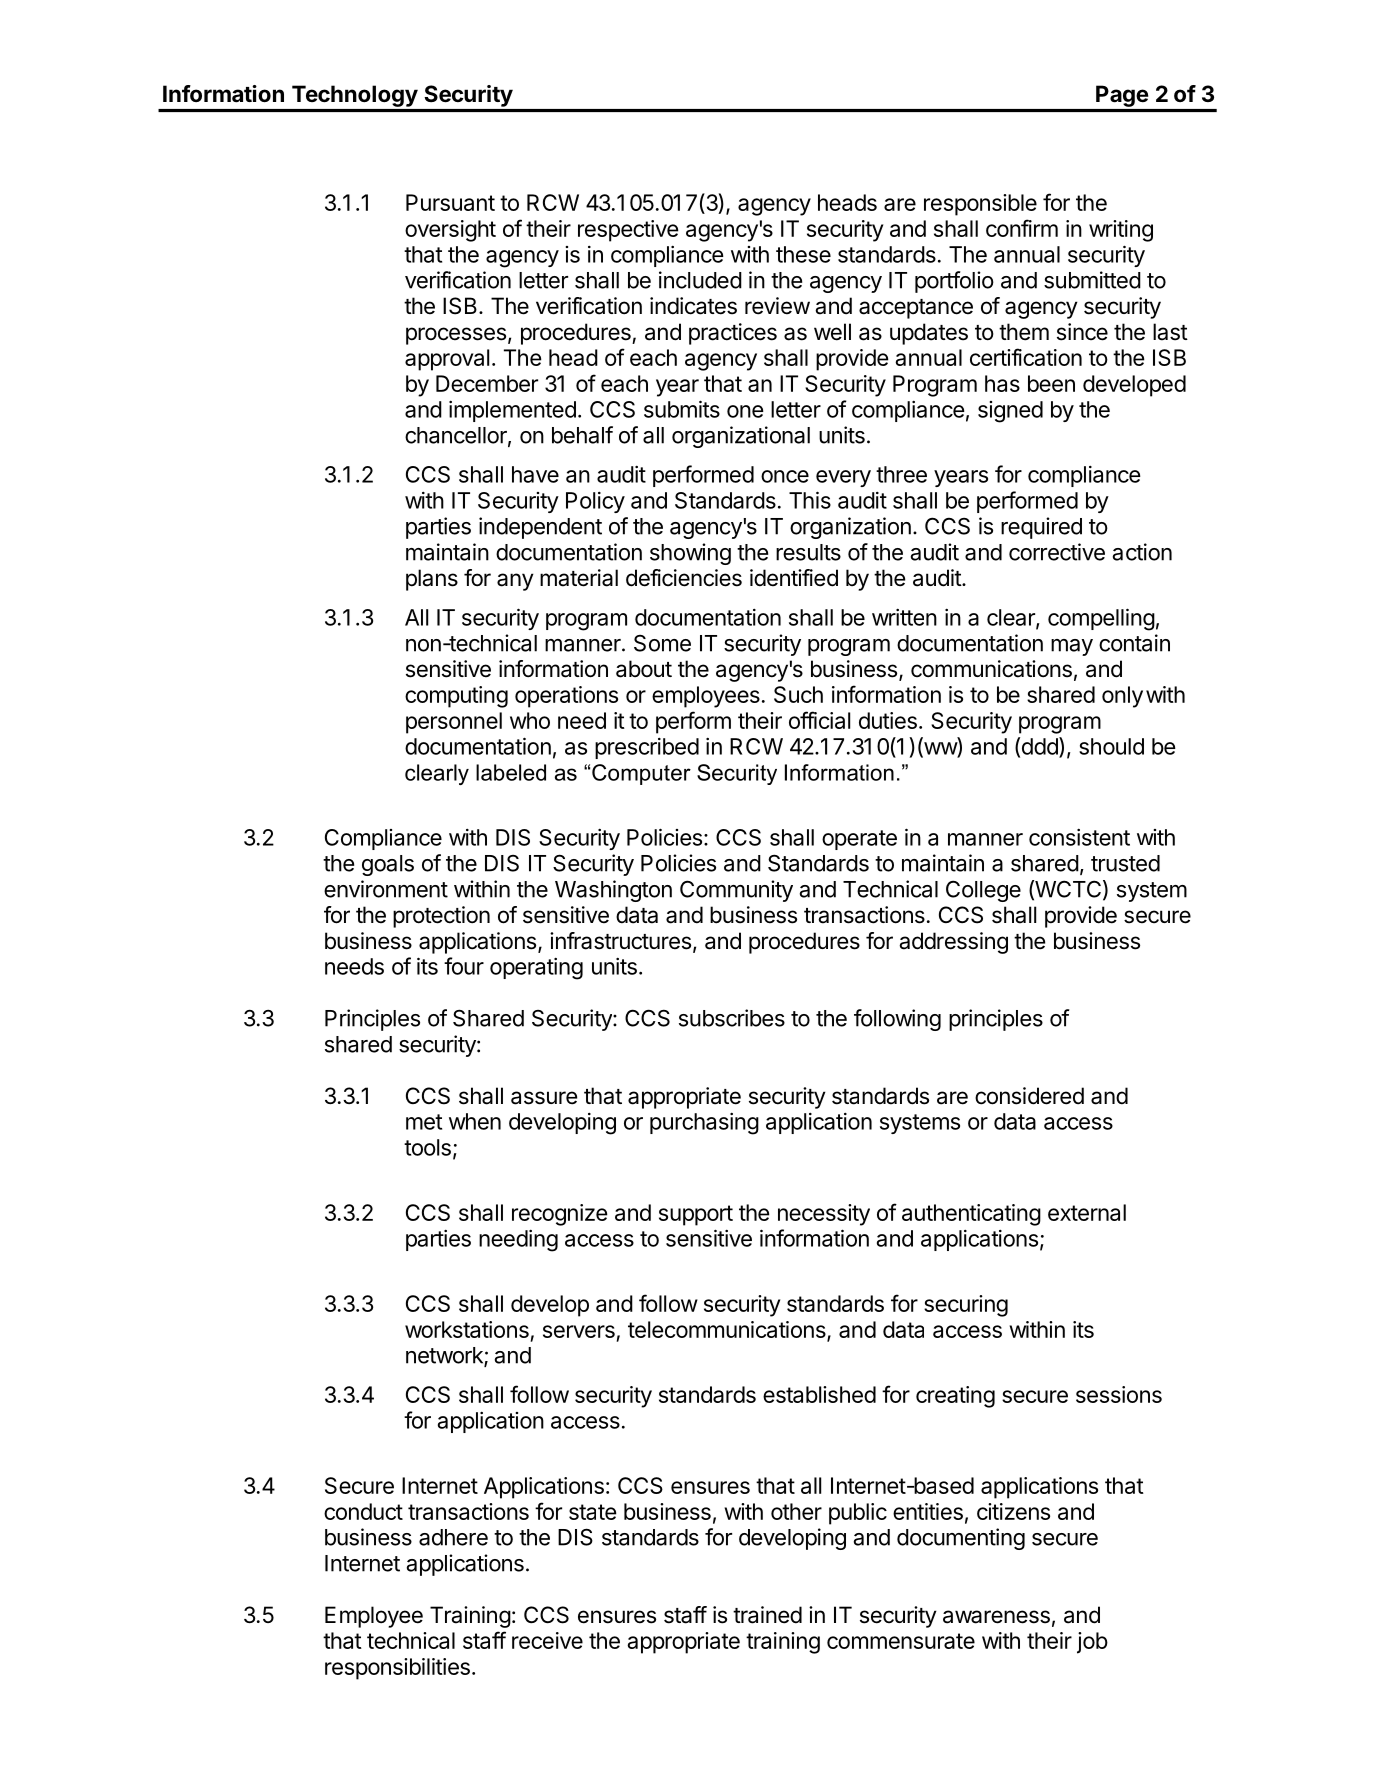 The width and height of the screenshot is (1375, 1779). I want to click on protection, so click(441, 917).
